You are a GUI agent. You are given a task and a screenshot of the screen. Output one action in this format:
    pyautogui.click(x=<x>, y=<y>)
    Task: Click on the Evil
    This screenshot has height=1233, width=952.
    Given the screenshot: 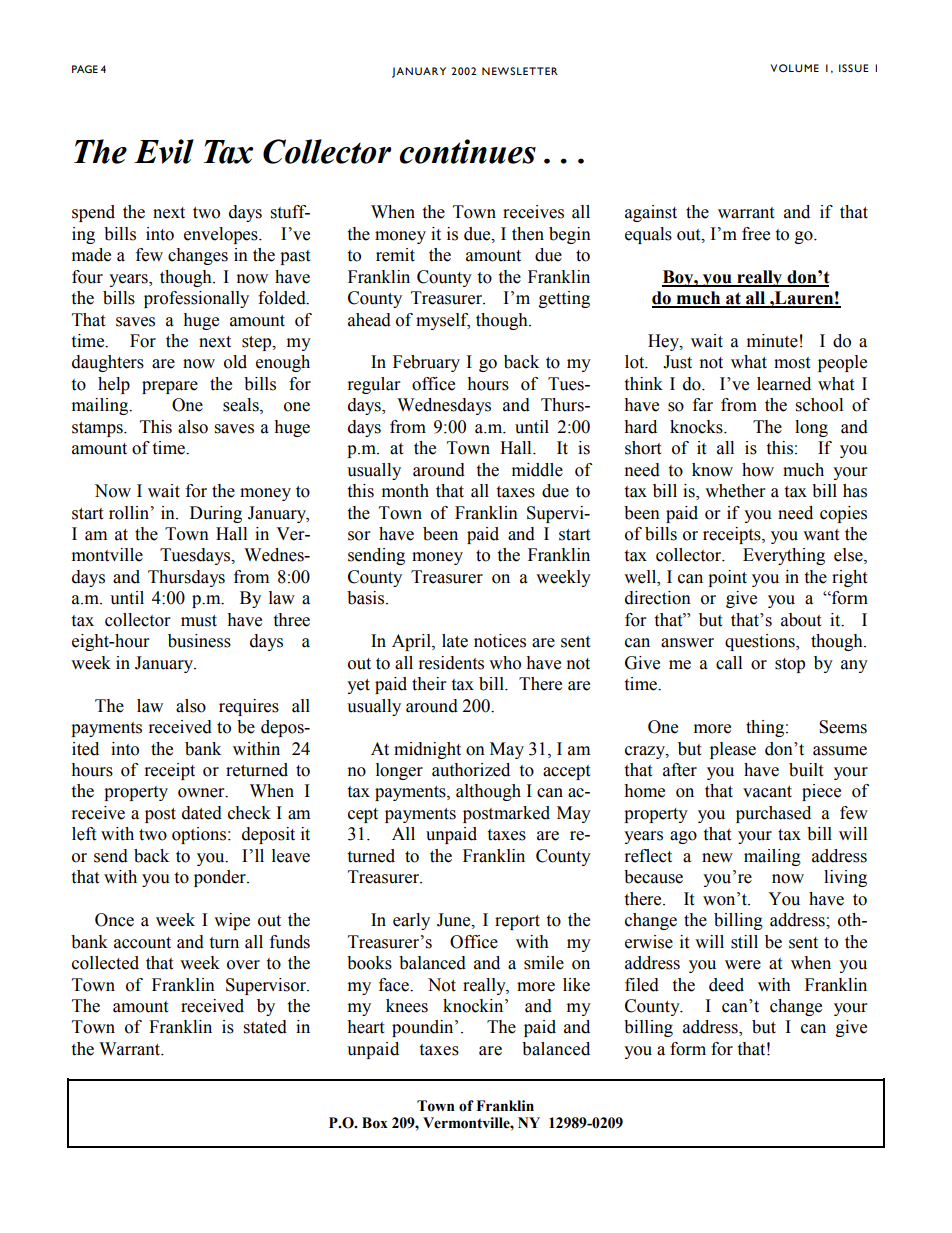 What is the action you would take?
    pyautogui.click(x=164, y=151)
